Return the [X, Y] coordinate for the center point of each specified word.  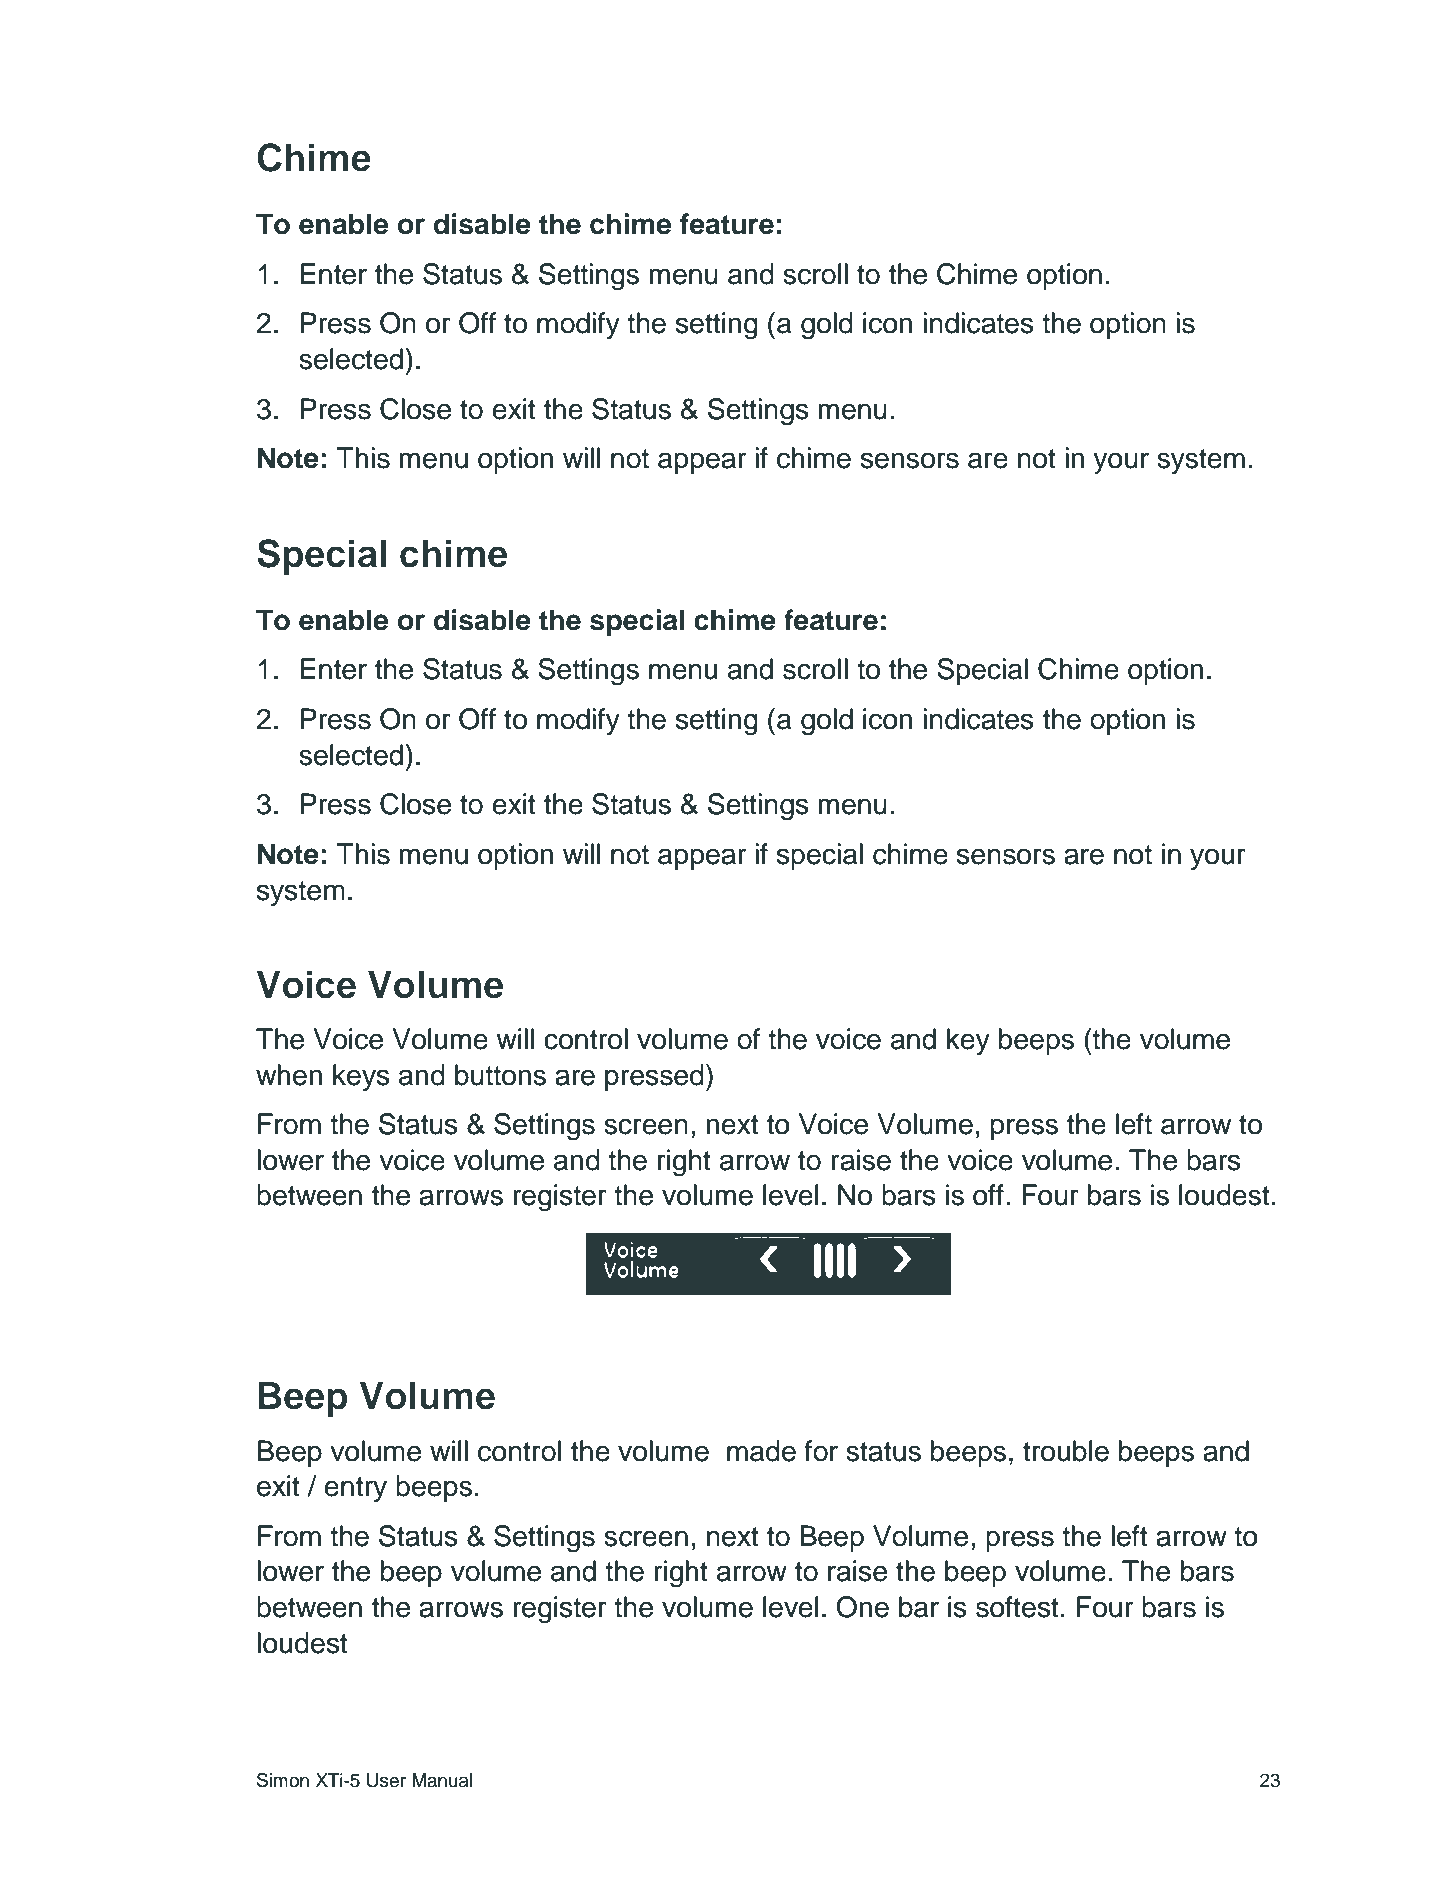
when [289, 1075]
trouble [1066, 1451]
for [821, 1451]
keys [361, 1077]
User [386, 1780]
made [761, 1451]
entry [355, 1489]
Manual [442, 1780]
